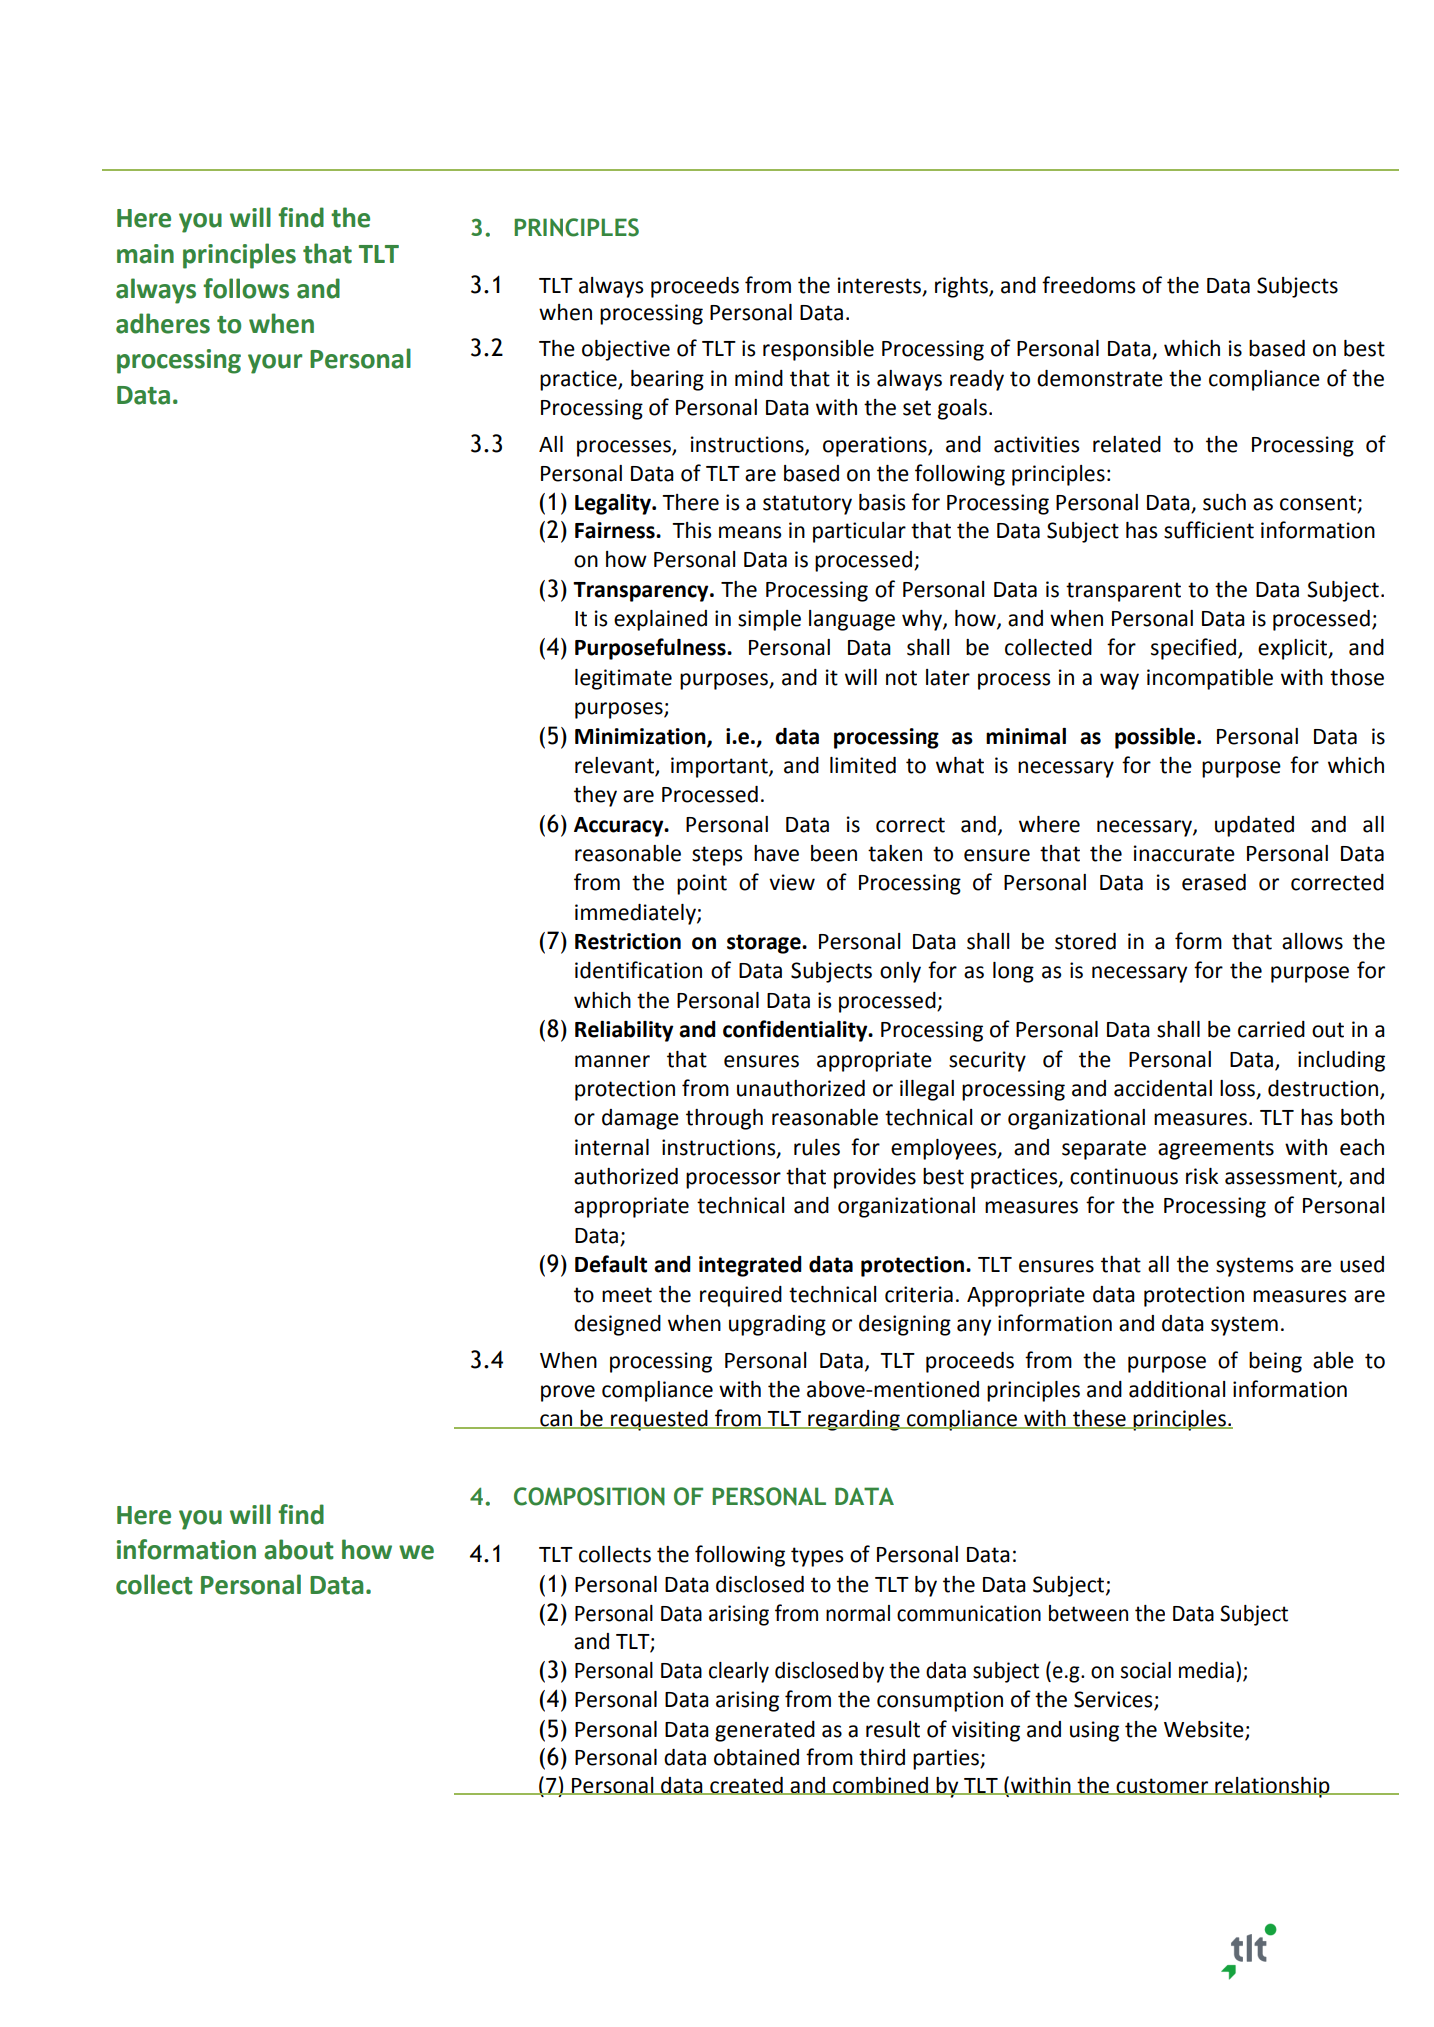  I want to click on manner, so click(612, 1061).
